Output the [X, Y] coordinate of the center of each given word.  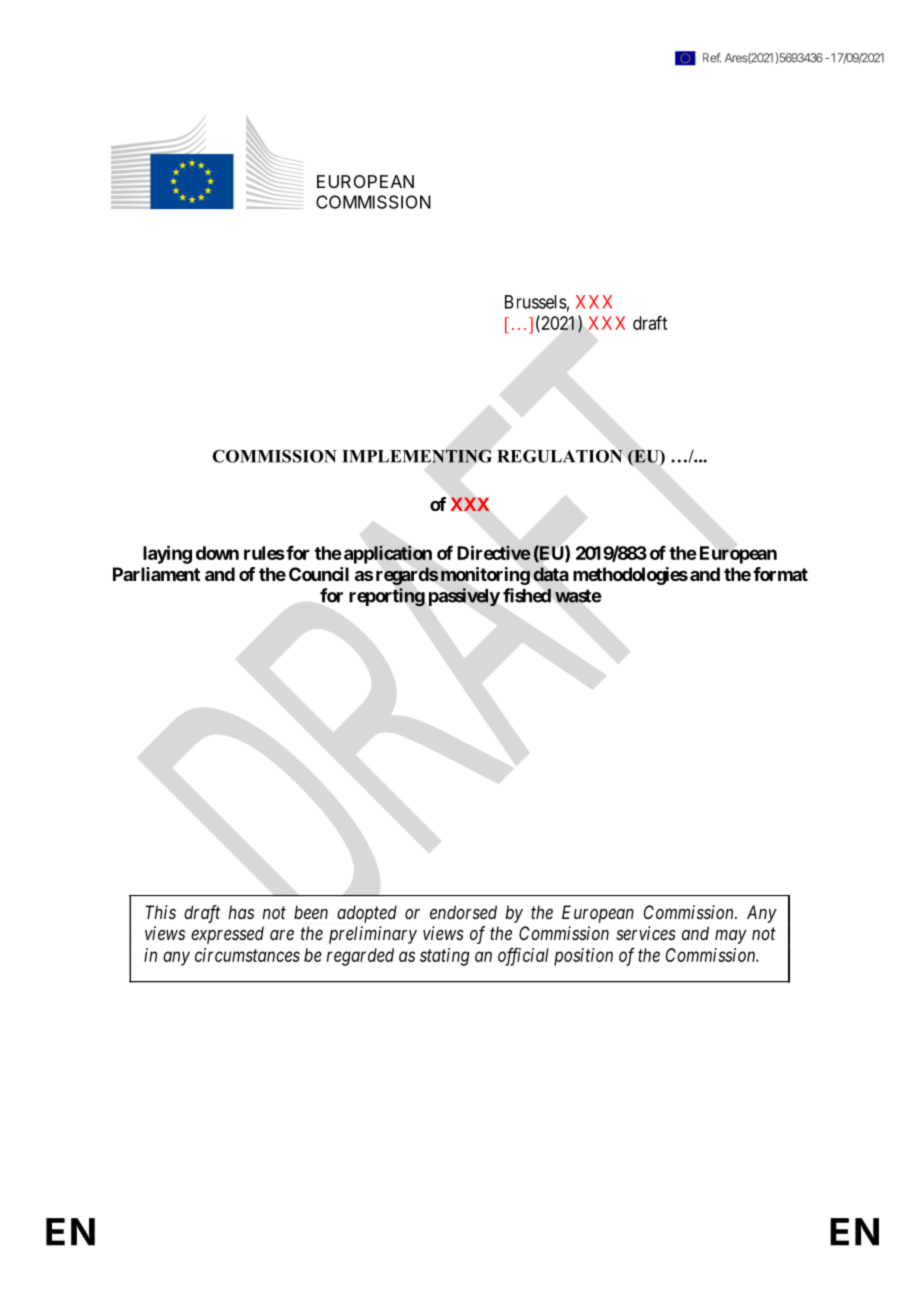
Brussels [536, 302]
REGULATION [560, 456]
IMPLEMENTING [417, 456]
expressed [227, 935]
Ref [712, 58]
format [780, 574]
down [217, 553]
